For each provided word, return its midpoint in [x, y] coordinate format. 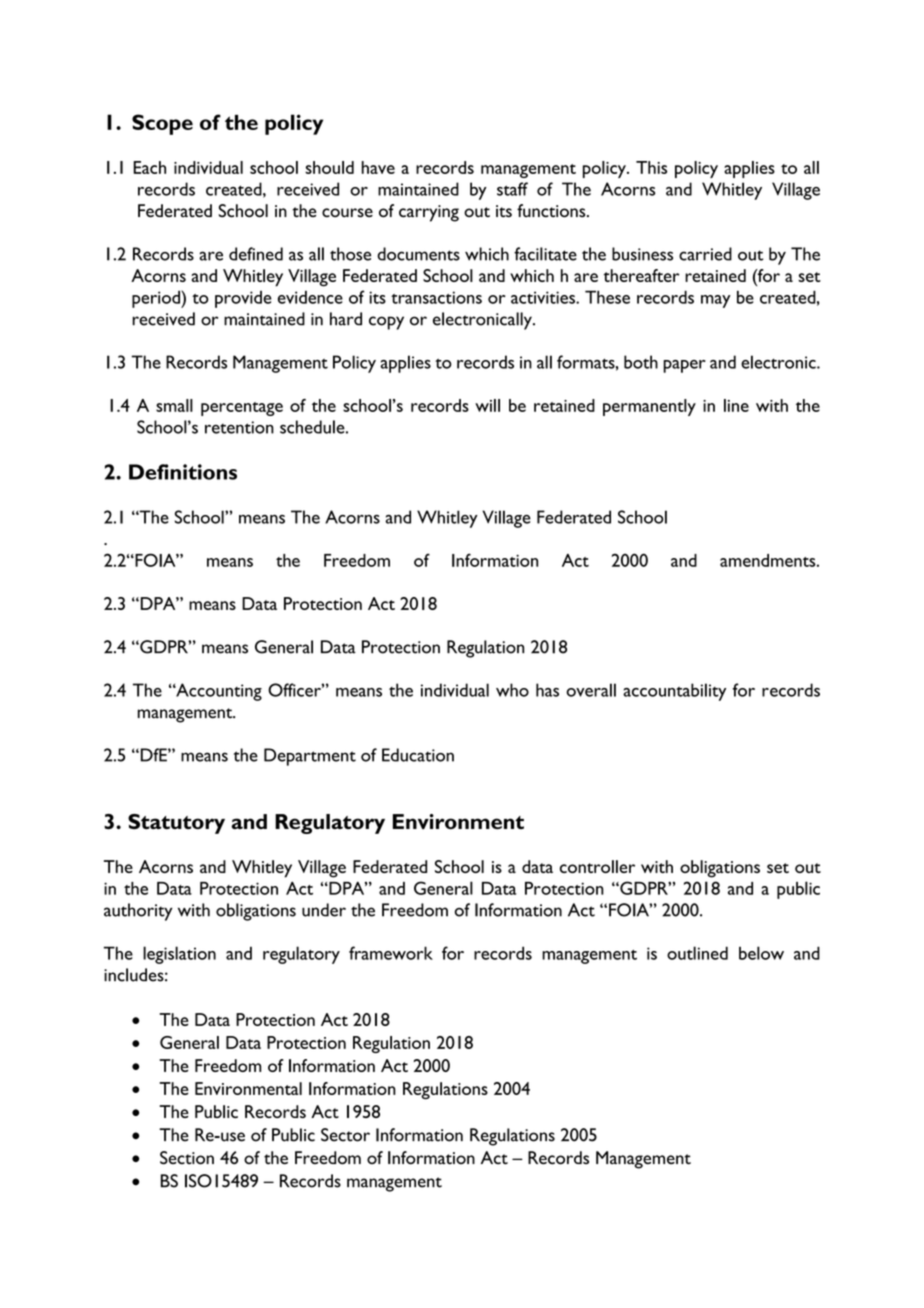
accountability [674, 692]
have [378, 167]
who [512, 690]
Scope [162, 124]
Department [310, 757]
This [651, 167]
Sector [345, 1135]
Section [187, 1158]
